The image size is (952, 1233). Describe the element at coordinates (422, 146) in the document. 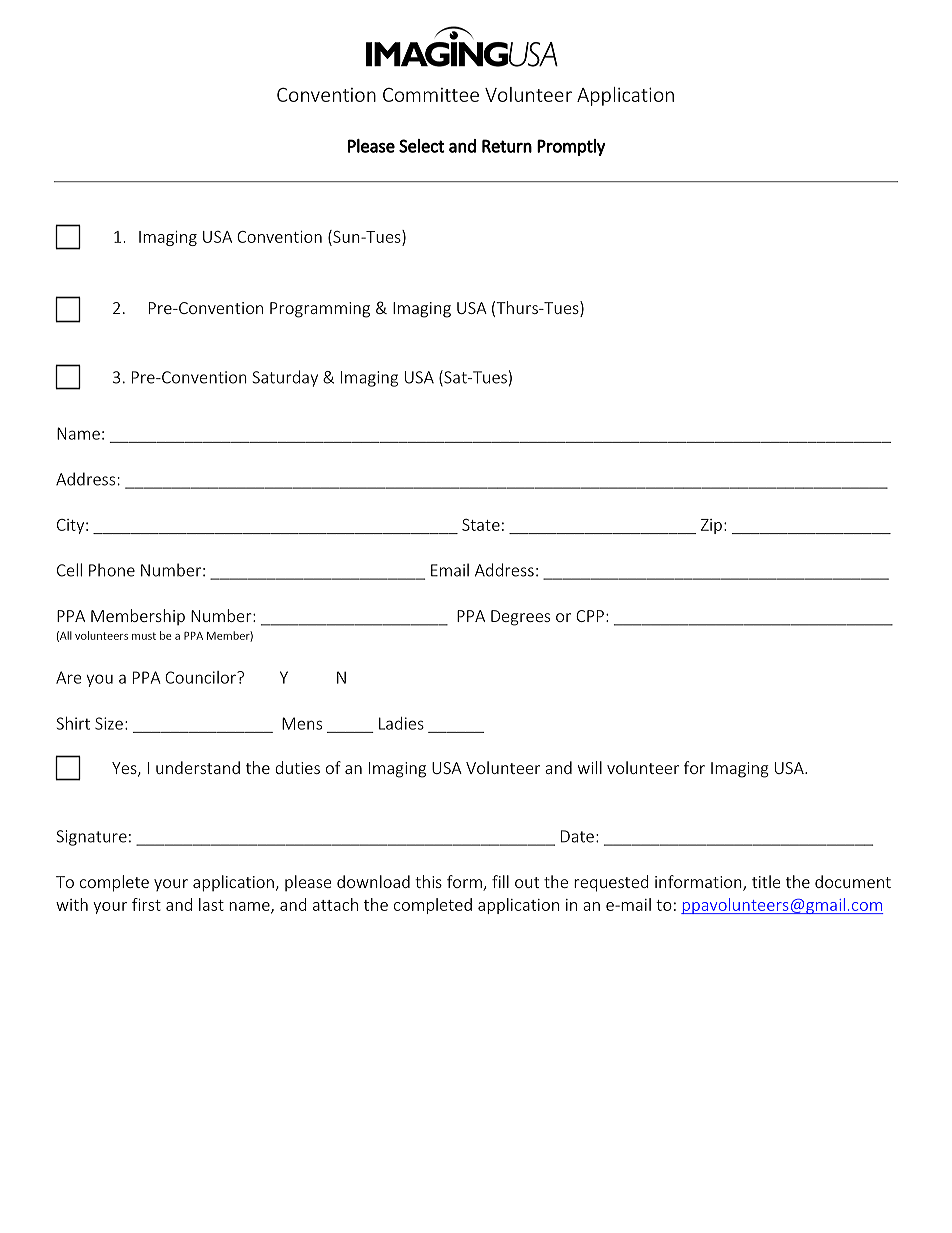

I see `Select` at that location.
